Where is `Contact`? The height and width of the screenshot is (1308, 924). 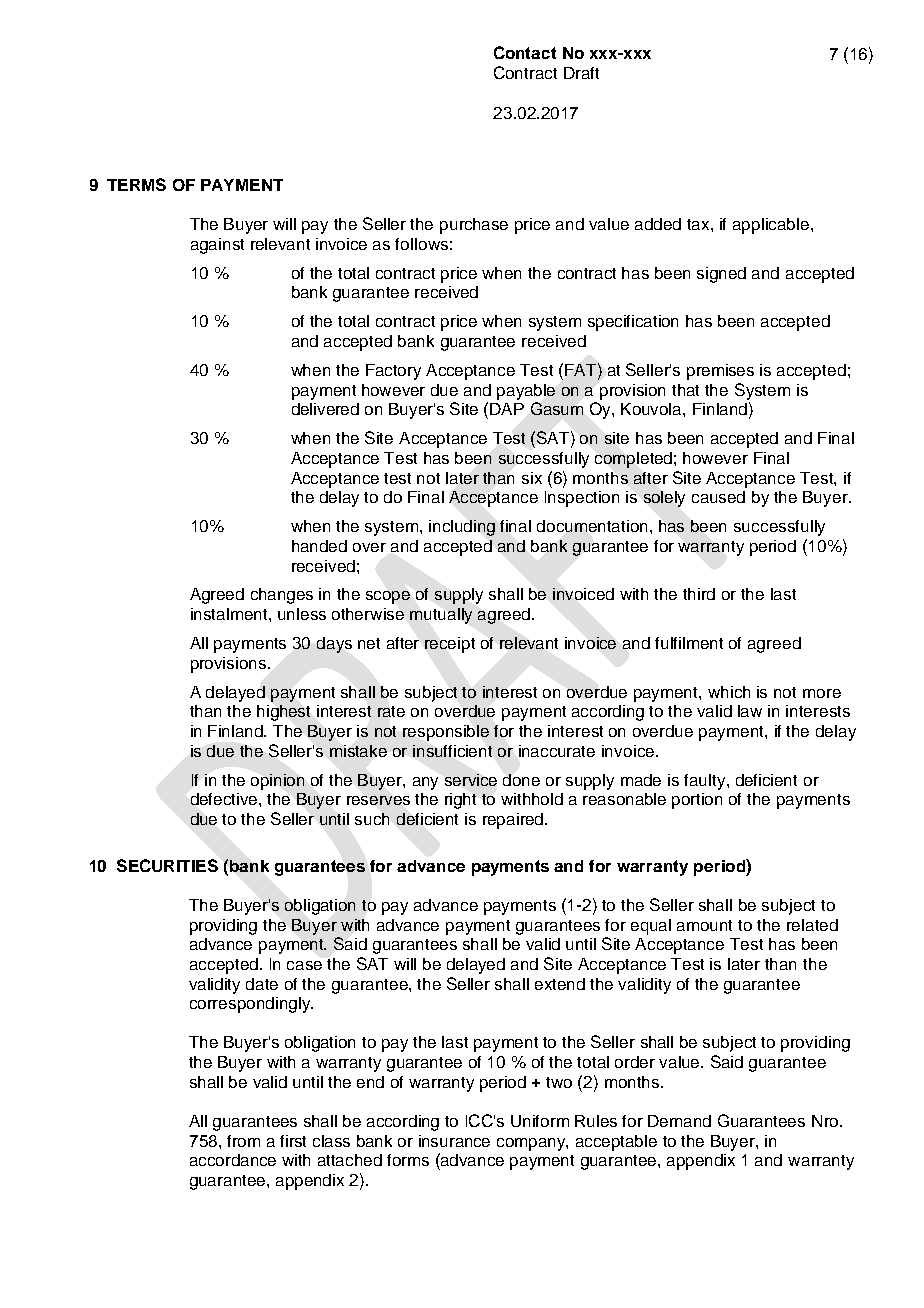
Contact is located at coordinates (525, 52).
